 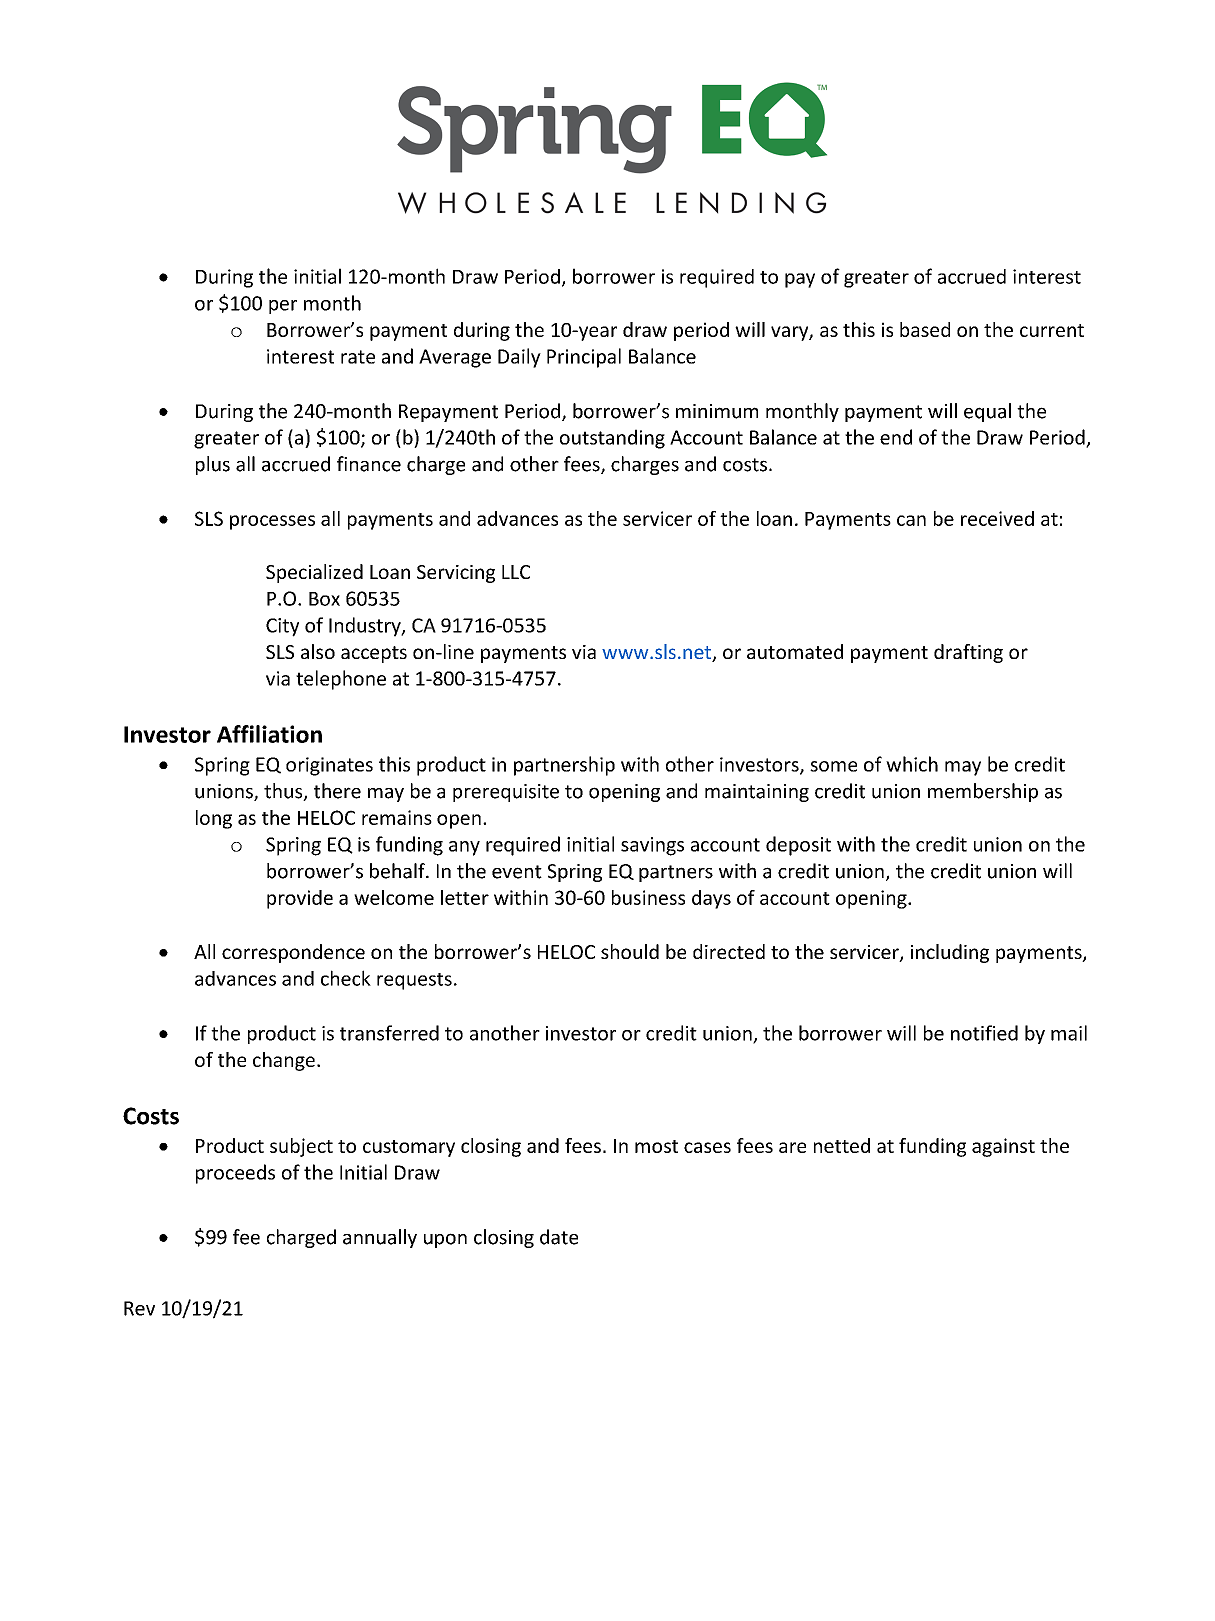 What do you see at coordinates (925, 329) in the screenshot?
I see `based` at bounding box center [925, 329].
